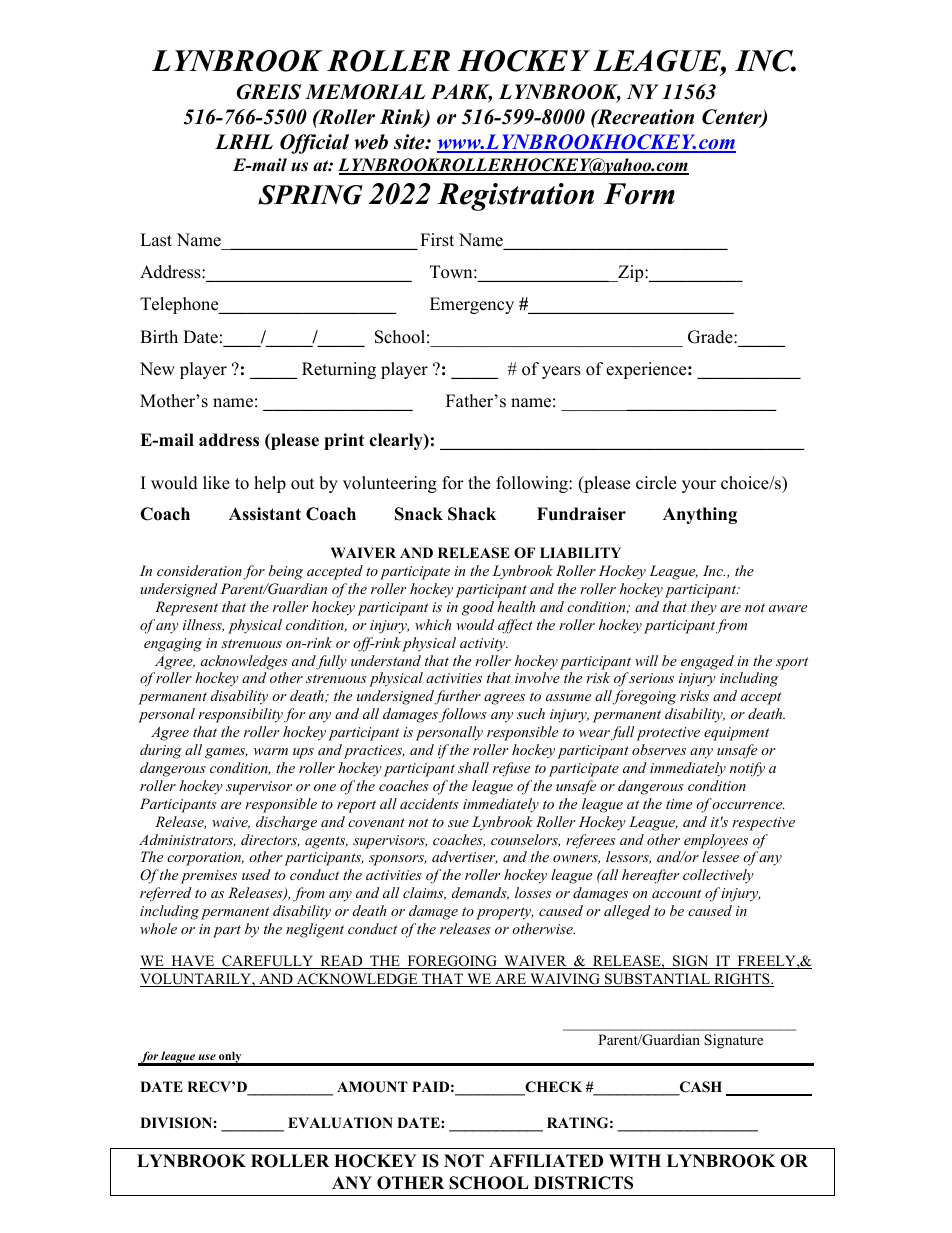 This image has height=1233, width=952. I want to click on PARK, so click(461, 92).
